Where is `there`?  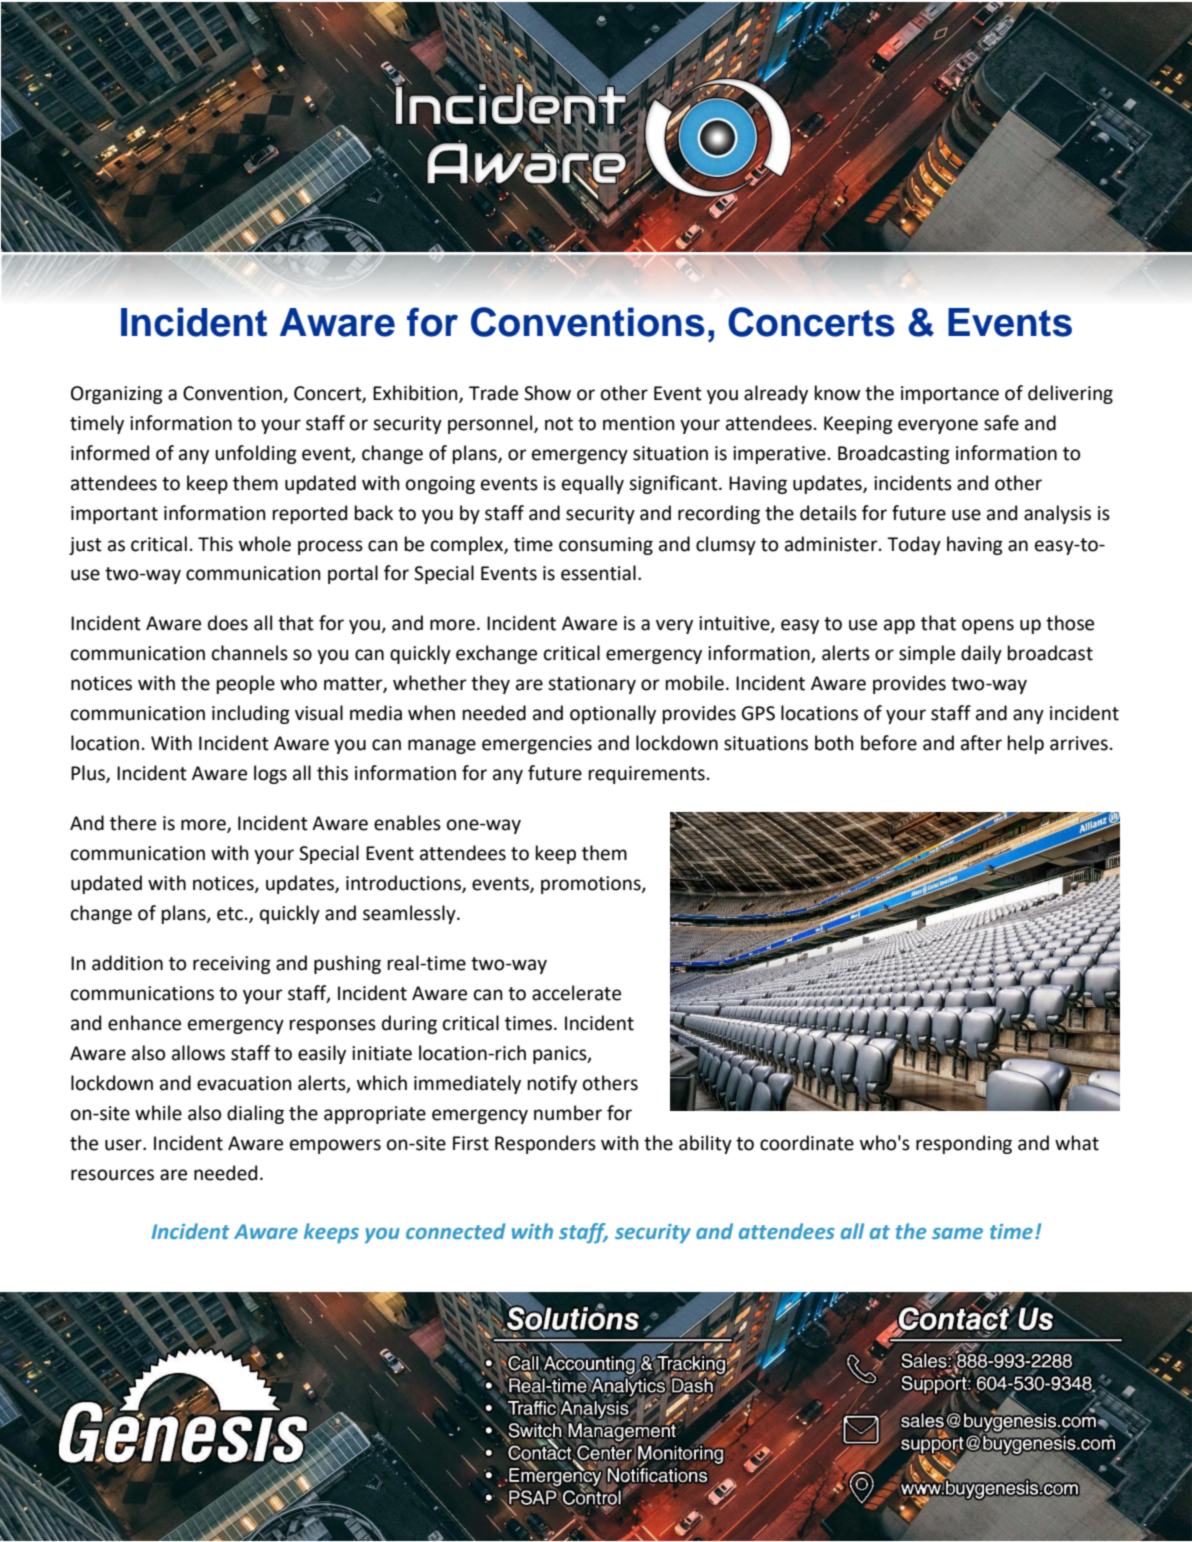 there is located at coordinates (133, 823).
